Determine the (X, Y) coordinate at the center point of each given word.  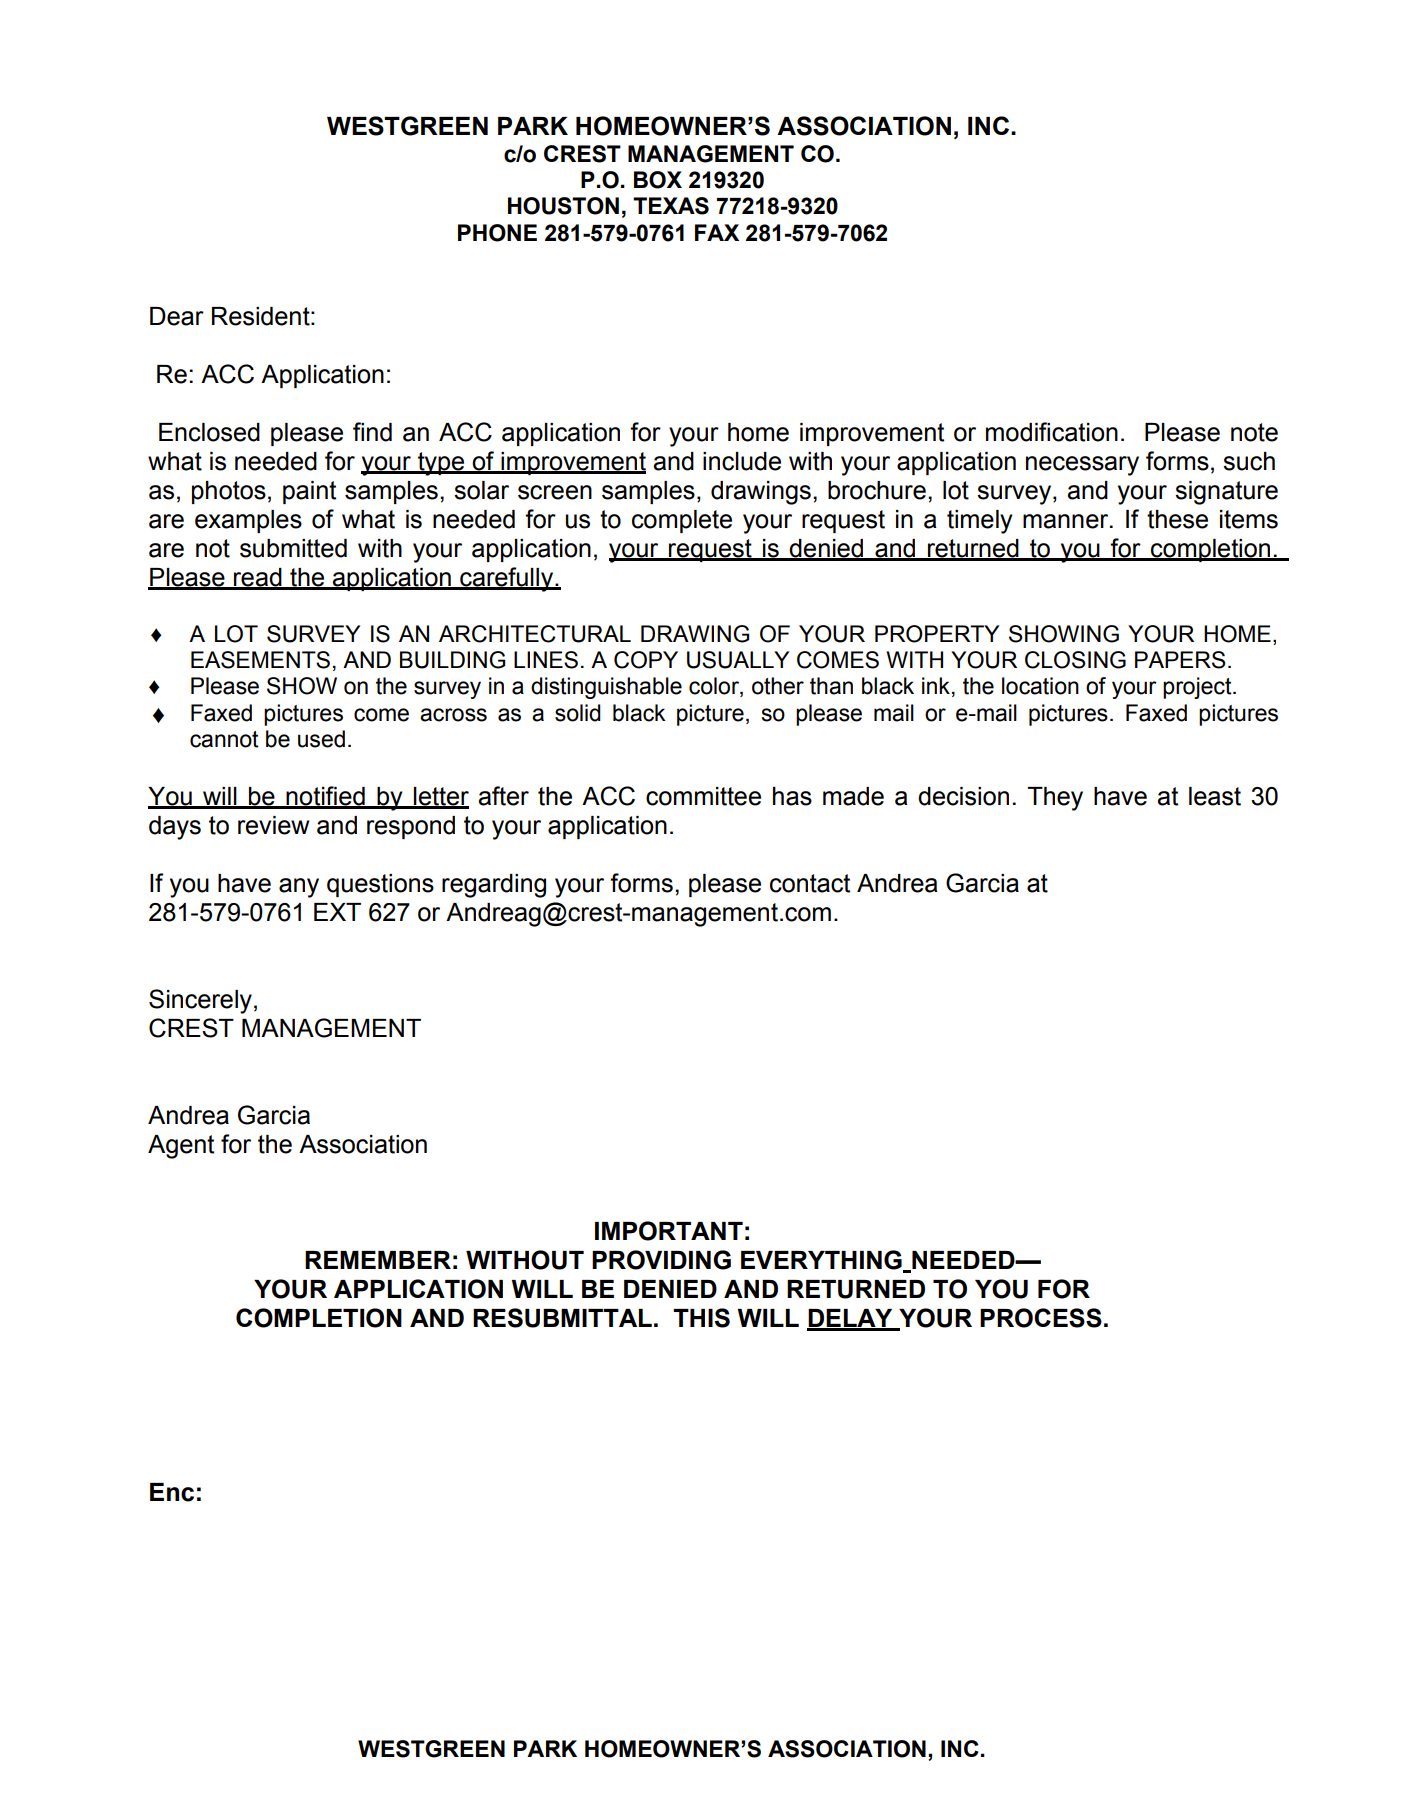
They (1055, 799)
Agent (181, 1147)
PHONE (497, 233)
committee (703, 796)
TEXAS (671, 206)
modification (1052, 432)
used (321, 739)
